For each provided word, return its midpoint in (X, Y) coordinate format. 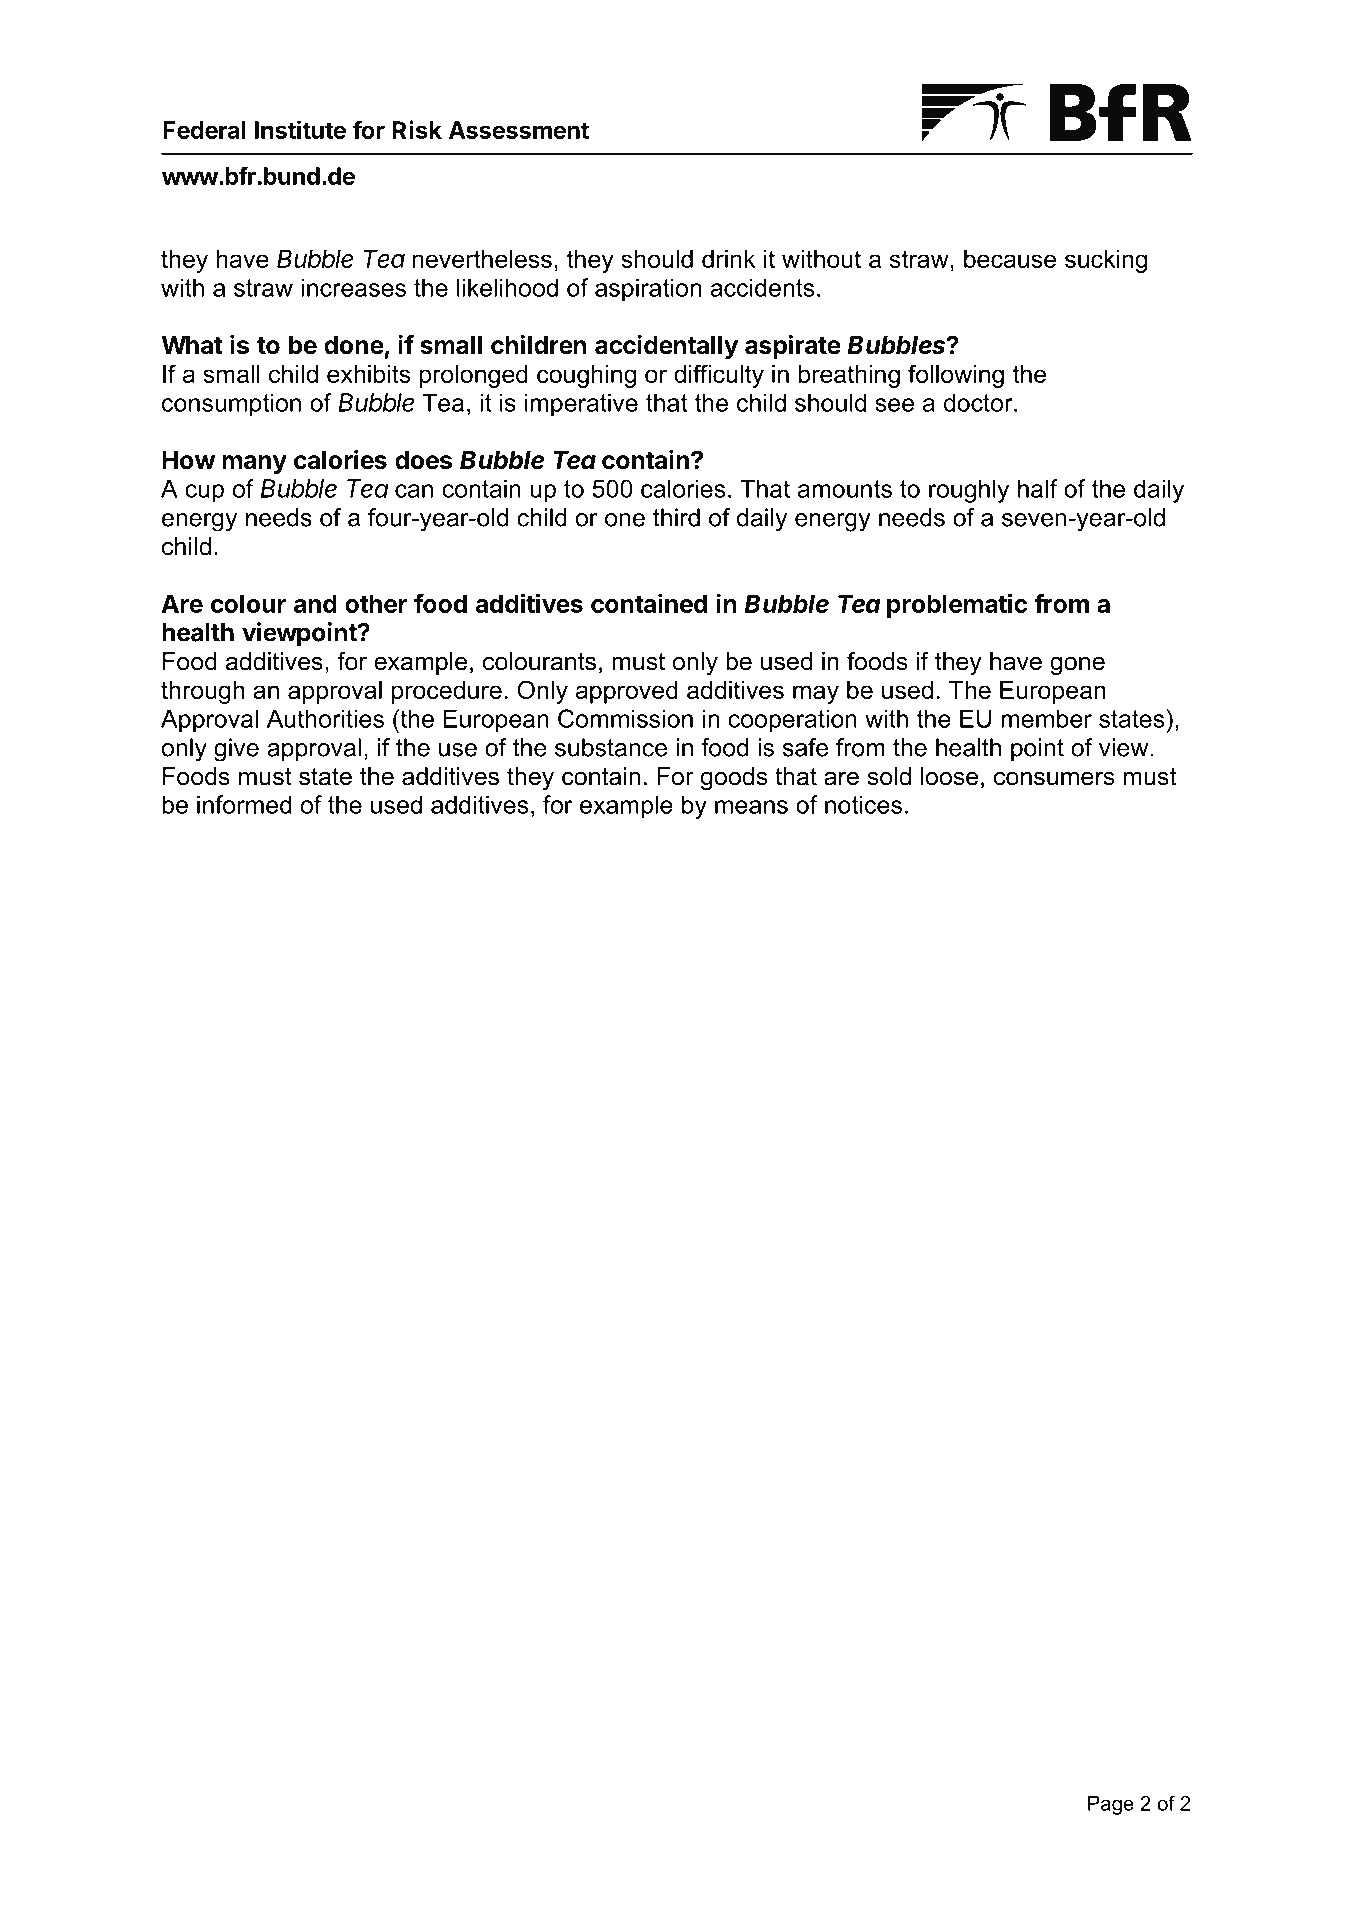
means (751, 807)
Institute (300, 129)
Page (1111, 1805)
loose (949, 776)
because (1010, 259)
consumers (1054, 778)
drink (729, 259)
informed (244, 804)
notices (863, 805)
